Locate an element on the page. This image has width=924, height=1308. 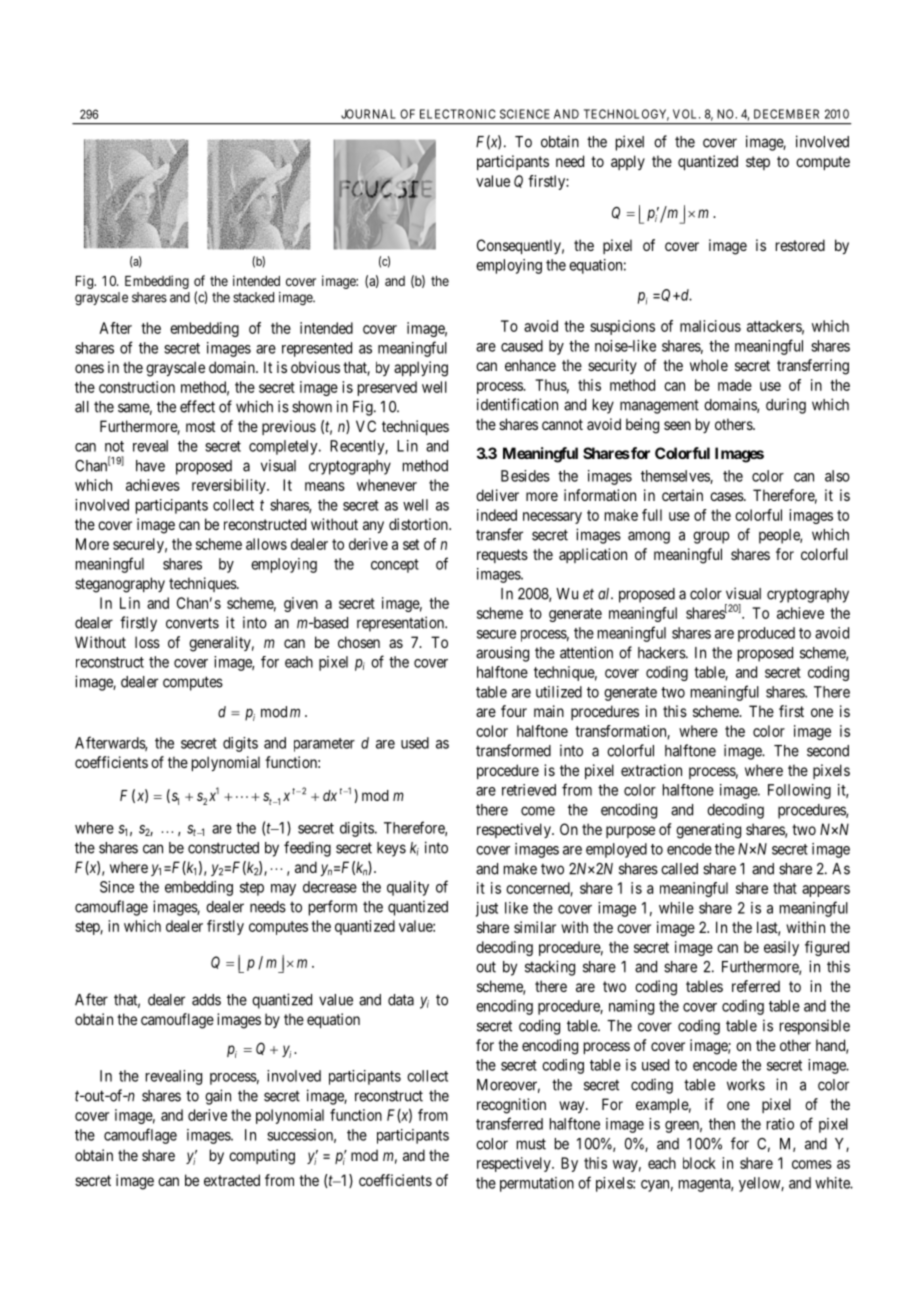
JOURNAL is located at coordinates (368, 114).
